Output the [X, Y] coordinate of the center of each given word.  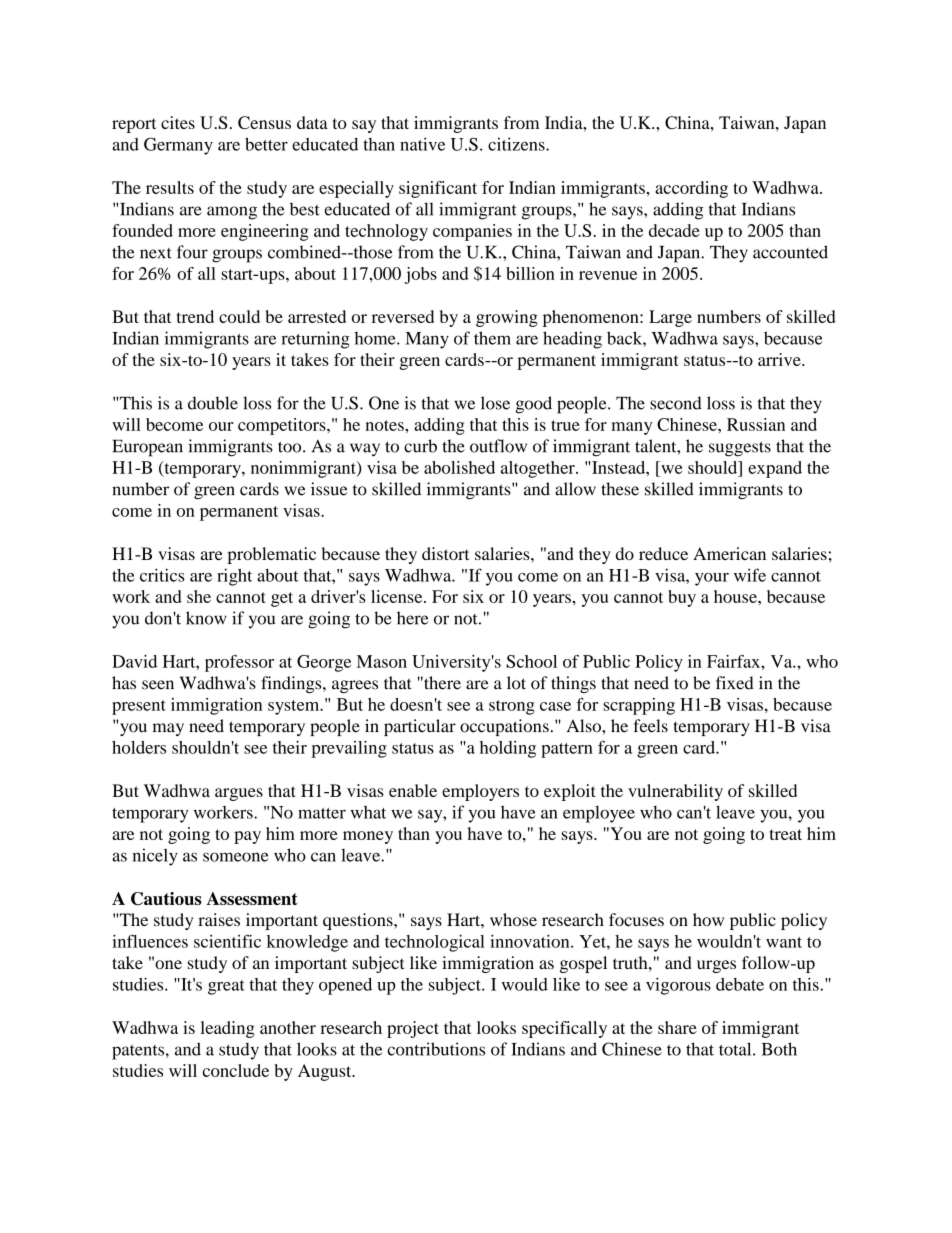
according [691, 189]
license [398, 596]
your [712, 579]
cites [178, 122]
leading [228, 1029]
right [234, 577]
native [422, 144]
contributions [436, 1049]
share [677, 1027]
